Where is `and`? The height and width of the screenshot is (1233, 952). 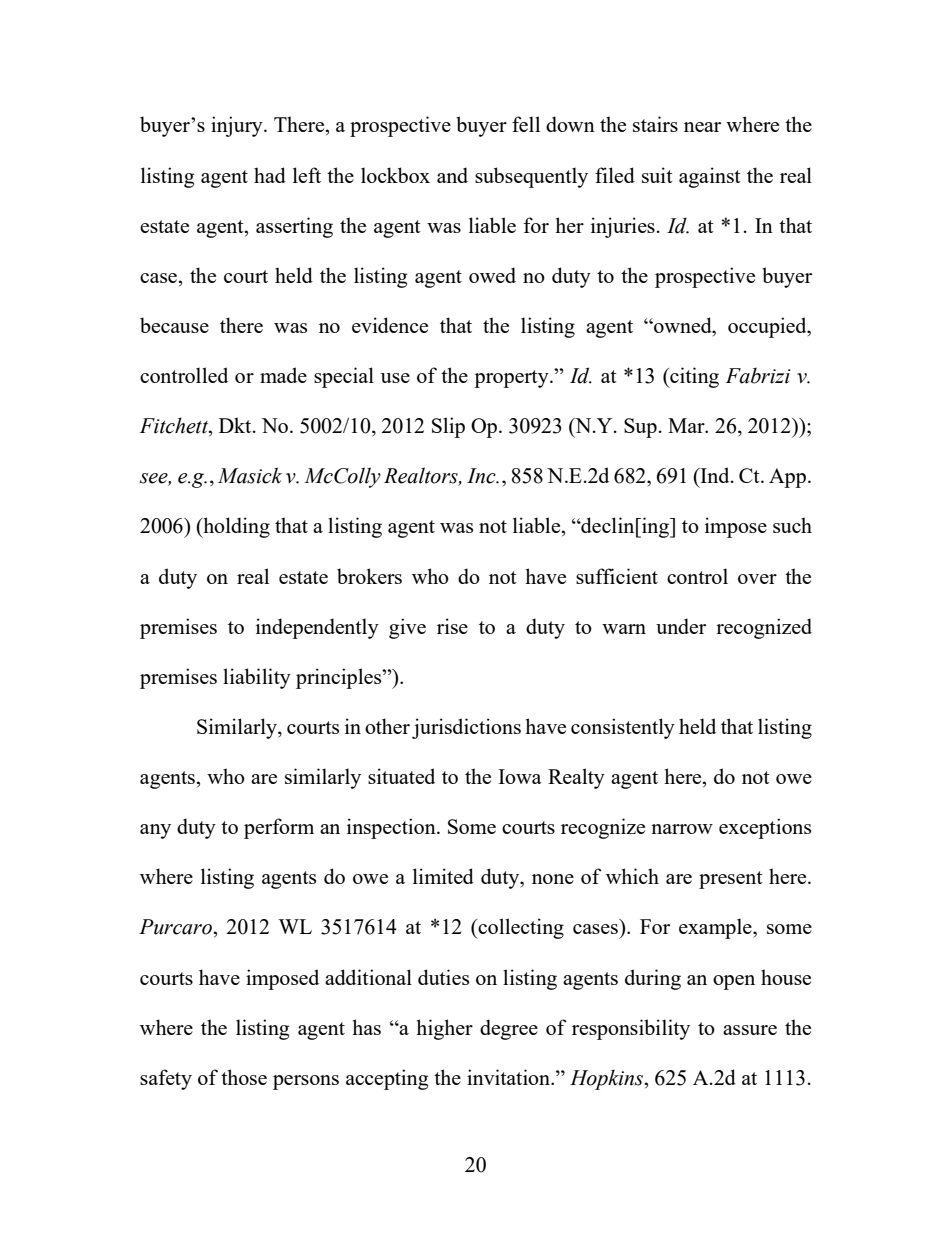
and is located at coordinates (452, 175).
